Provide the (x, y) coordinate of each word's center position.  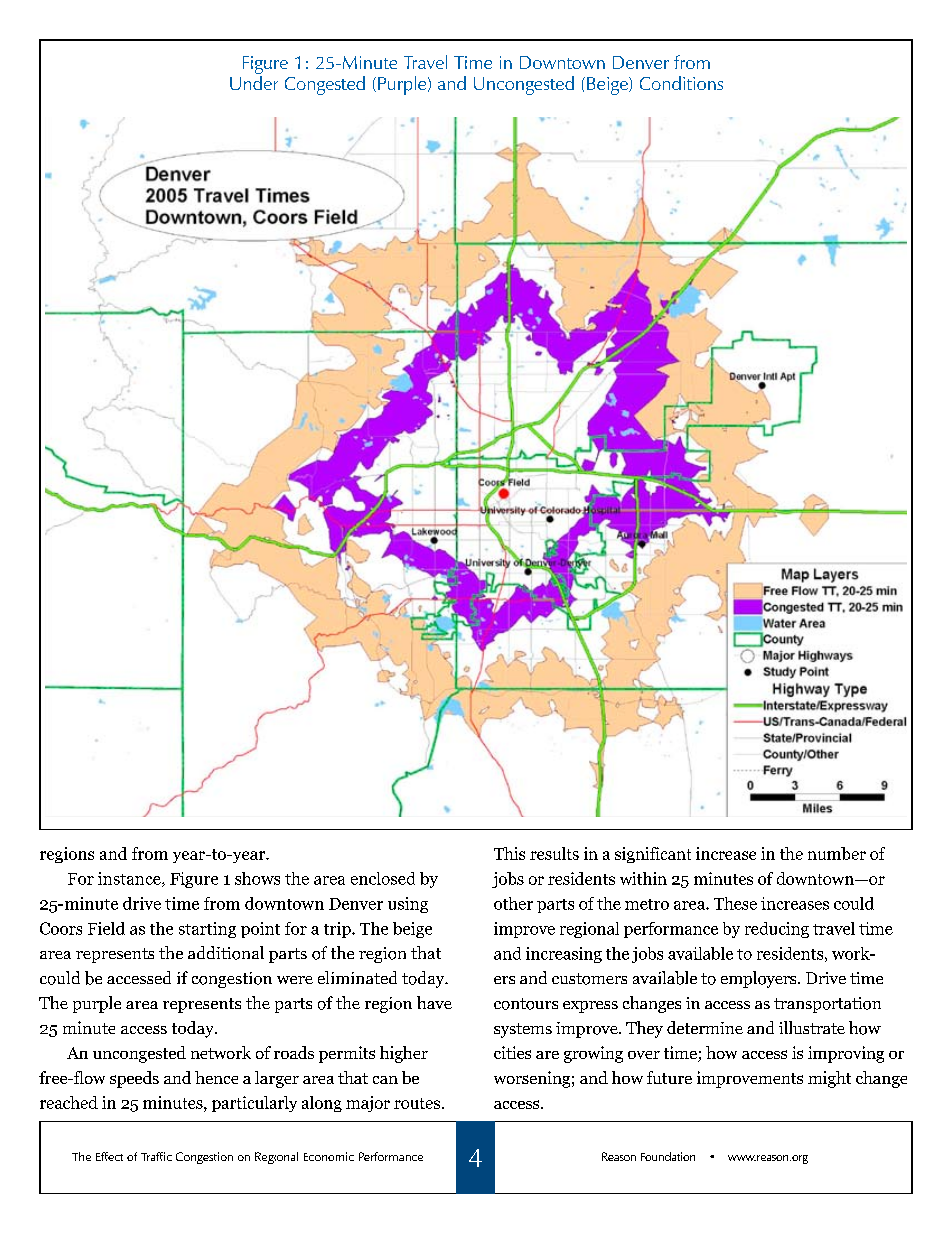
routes (417, 1103)
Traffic (156, 1156)
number (837, 853)
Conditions (681, 83)
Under (254, 81)
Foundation (668, 1156)
